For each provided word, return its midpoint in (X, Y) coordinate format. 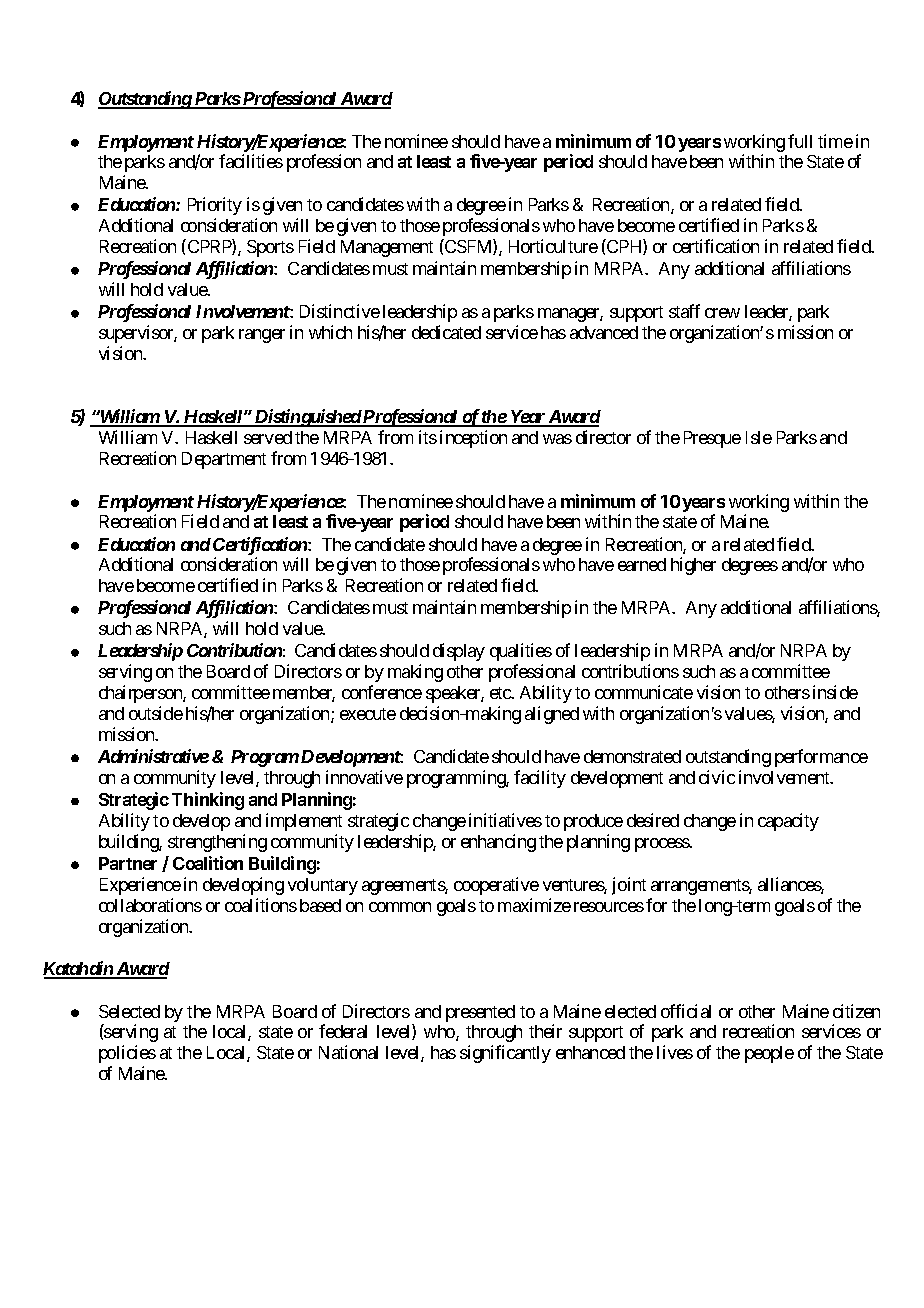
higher (693, 566)
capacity (788, 822)
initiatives (505, 820)
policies (127, 1054)
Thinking (208, 801)
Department (224, 460)
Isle (759, 437)
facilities (251, 161)
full (800, 141)
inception (473, 439)
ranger (262, 336)
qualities (521, 652)
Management (387, 248)
